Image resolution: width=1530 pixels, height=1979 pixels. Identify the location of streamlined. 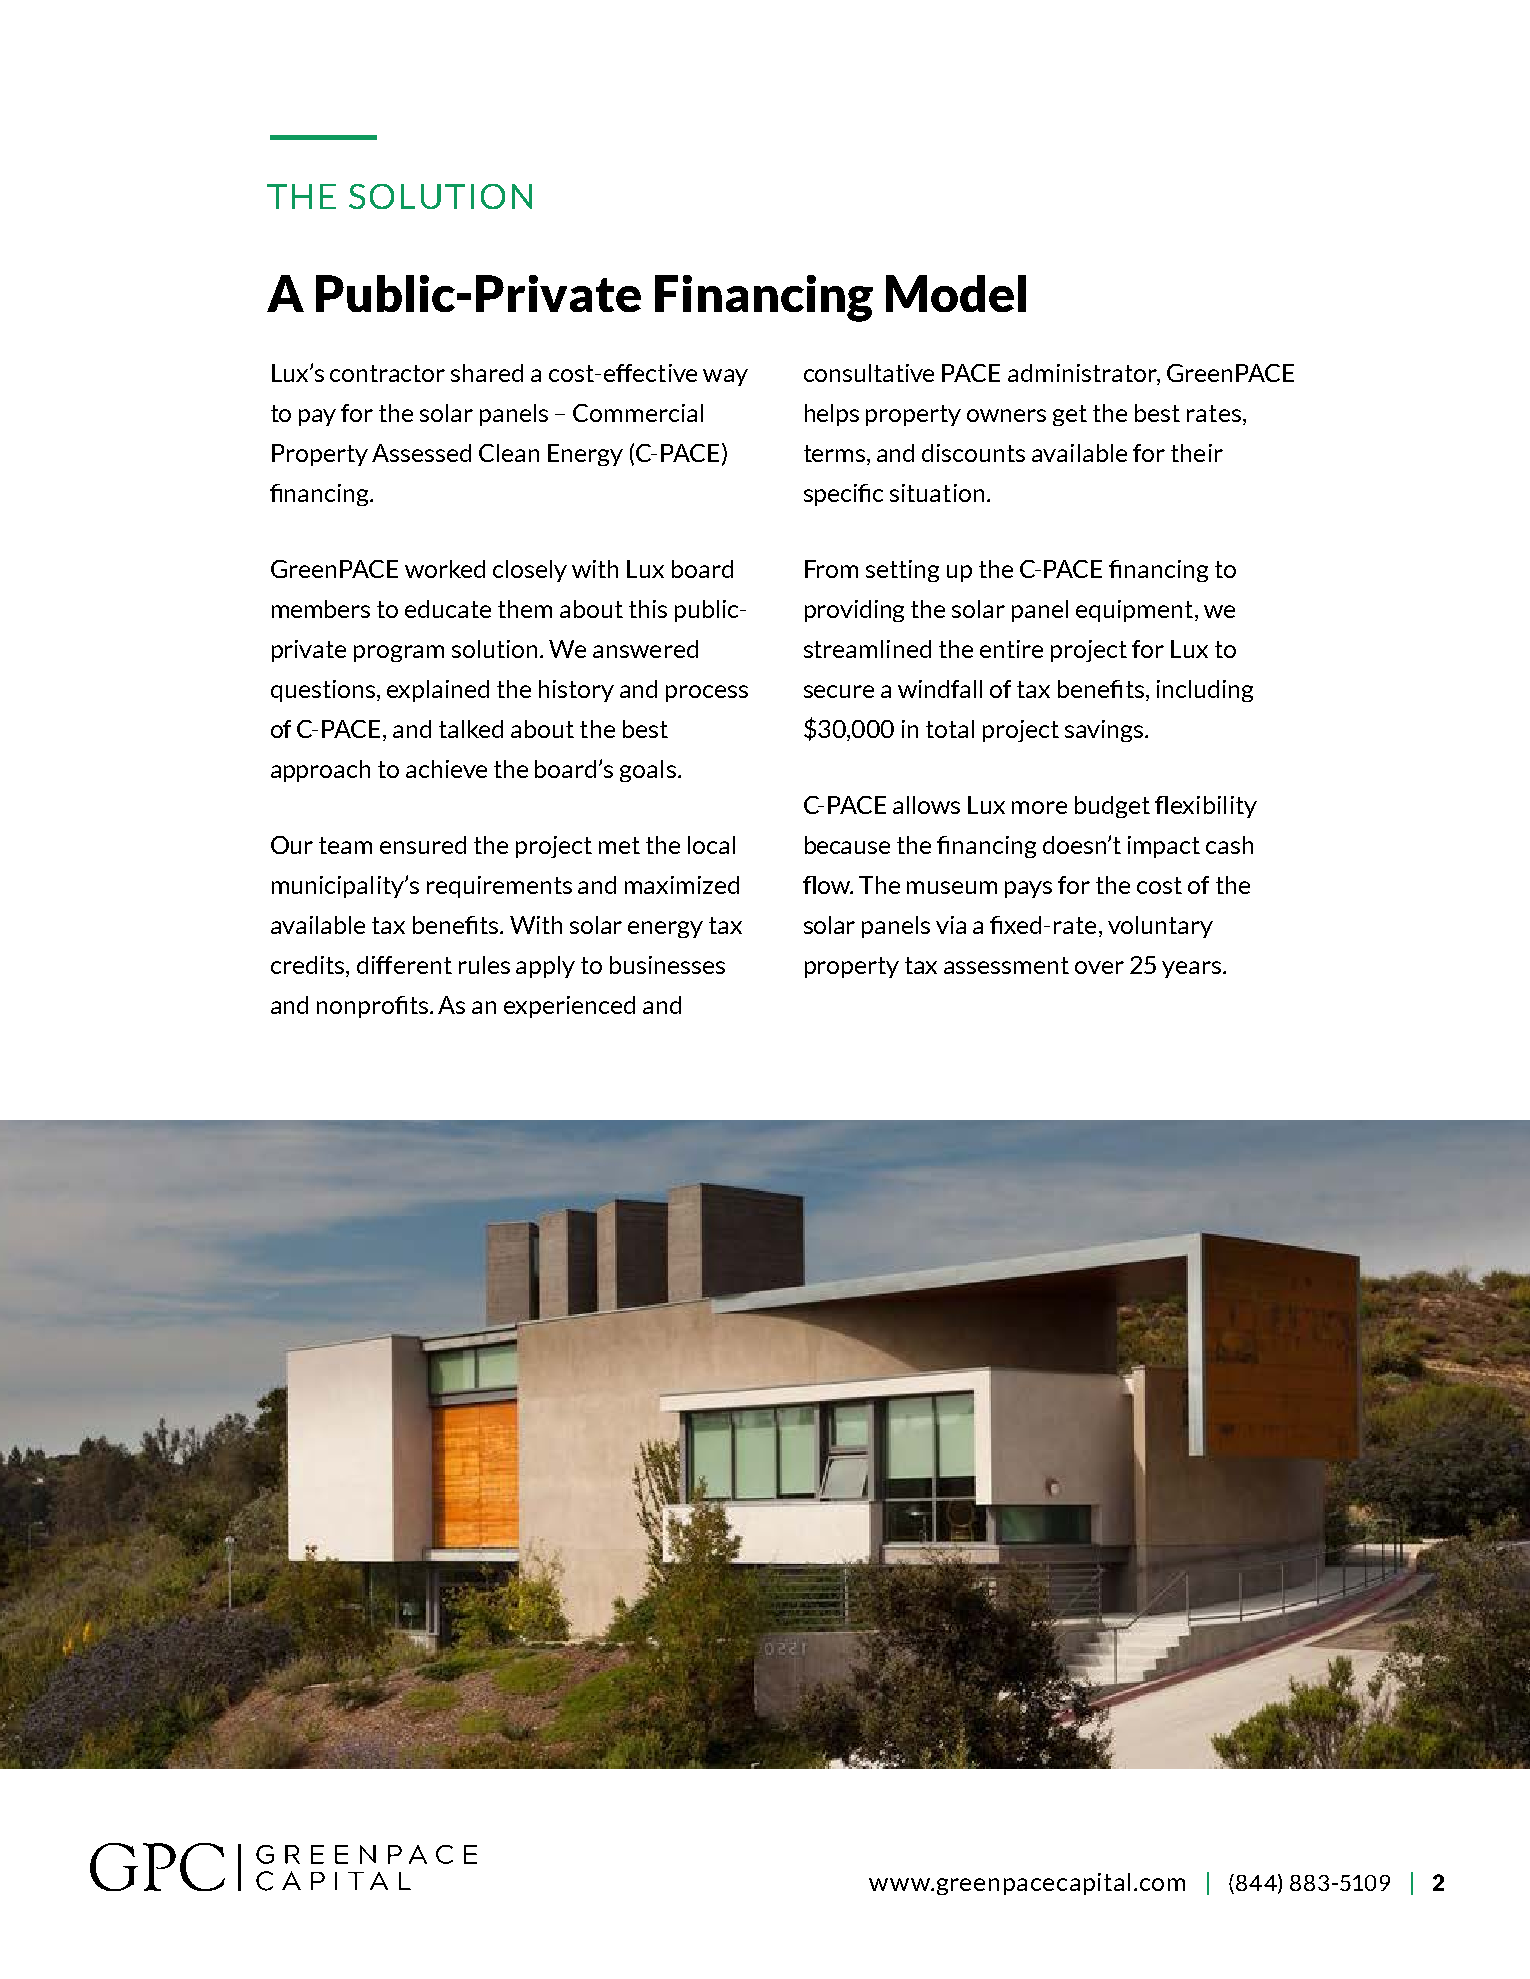
(867, 649).
